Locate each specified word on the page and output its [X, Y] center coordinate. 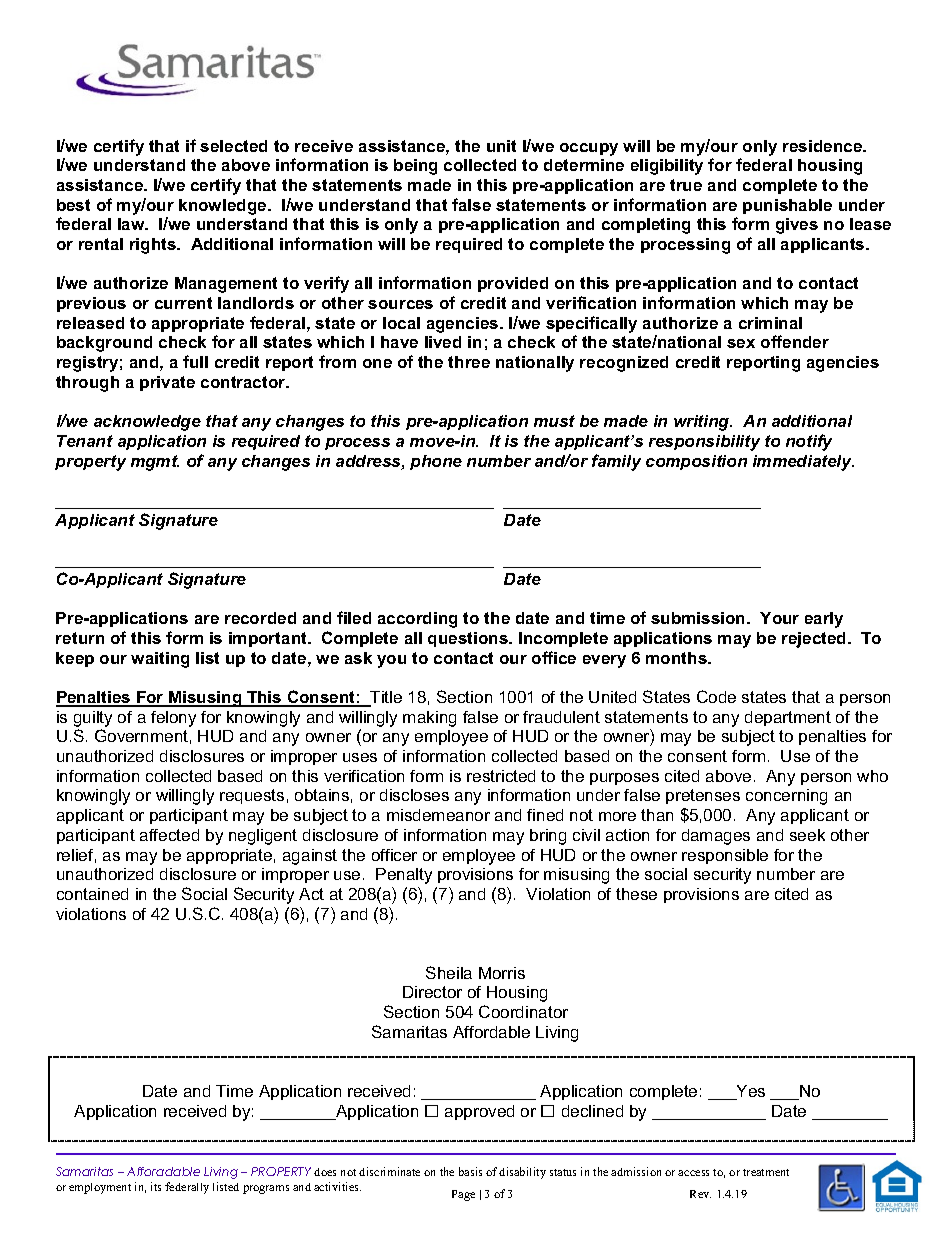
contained [92, 894]
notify [809, 442]
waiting [160, 660]
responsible [725, 856]
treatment [766, 1172]
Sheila [449, 972]
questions [469, 639]
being [415, 167]
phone [436, 462]
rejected [815, 640]
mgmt [155, 463]
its [156, 1186]
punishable [787, 206]
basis [470, 1171]
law [132, 224]
